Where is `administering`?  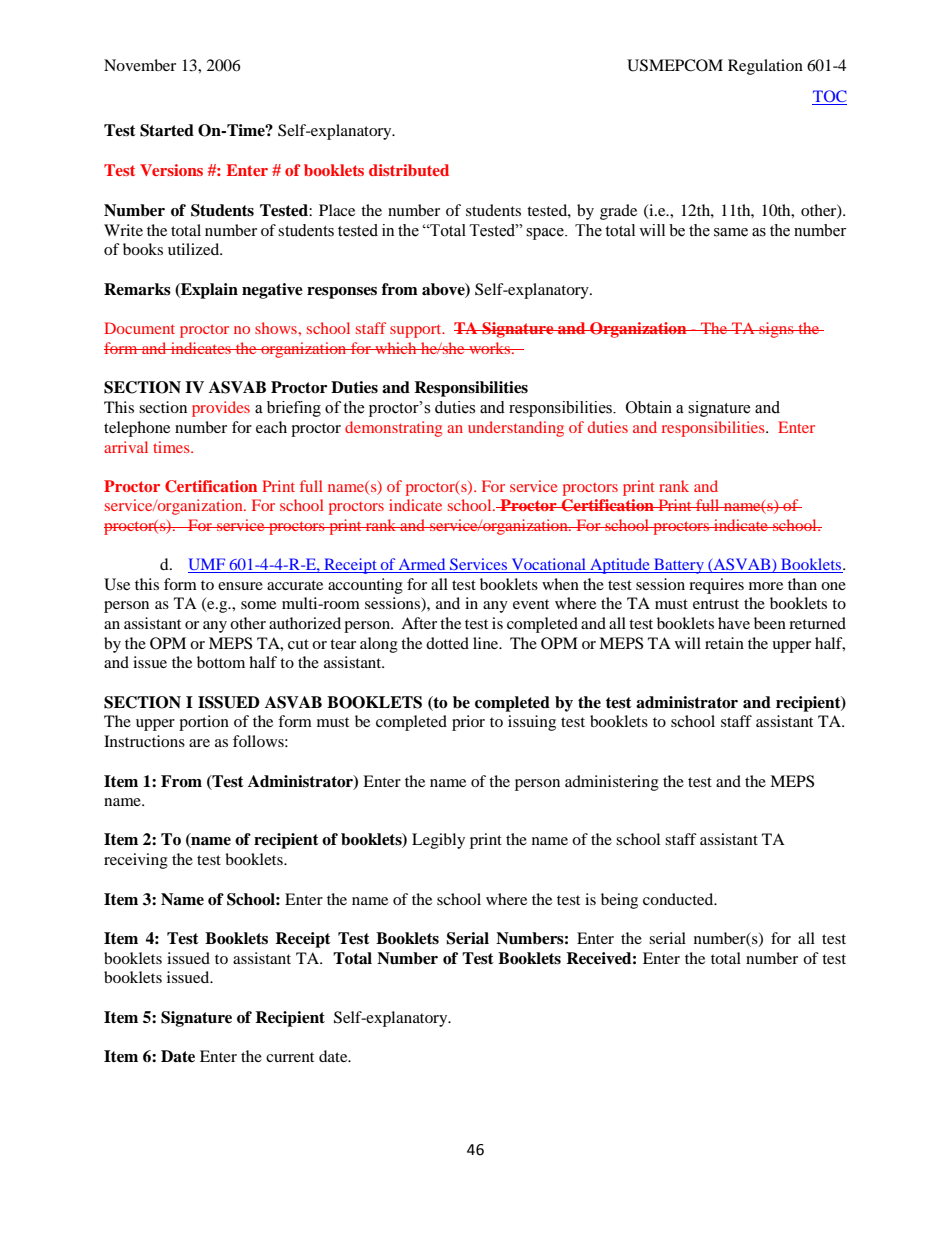
administering is located at coordinates (612, 783).
